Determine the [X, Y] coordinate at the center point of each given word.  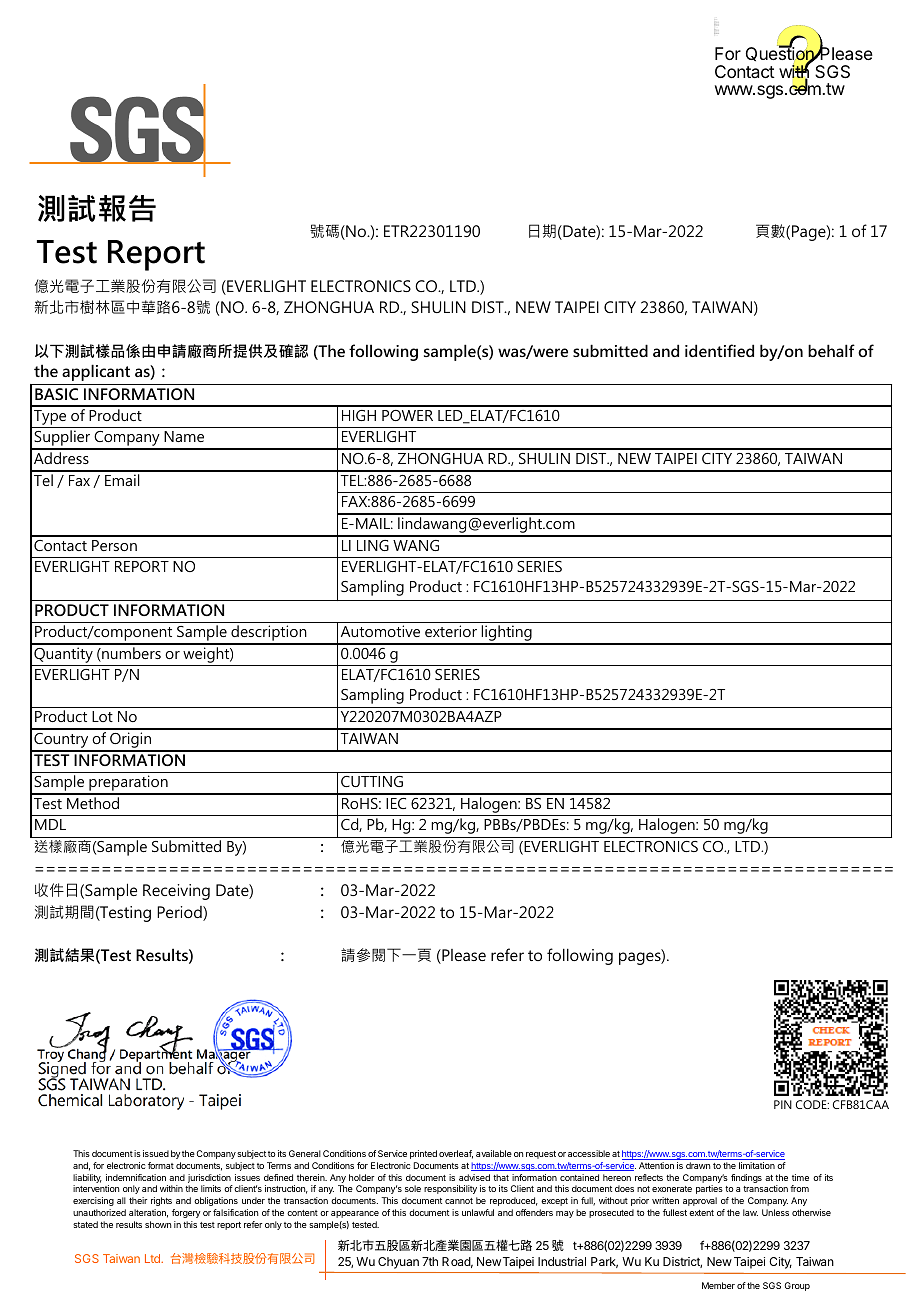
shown [158, 1224]
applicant [96, 372]
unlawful [478, 1212]
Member [718, 1285]
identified [719, 350]
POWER [407, 415]
